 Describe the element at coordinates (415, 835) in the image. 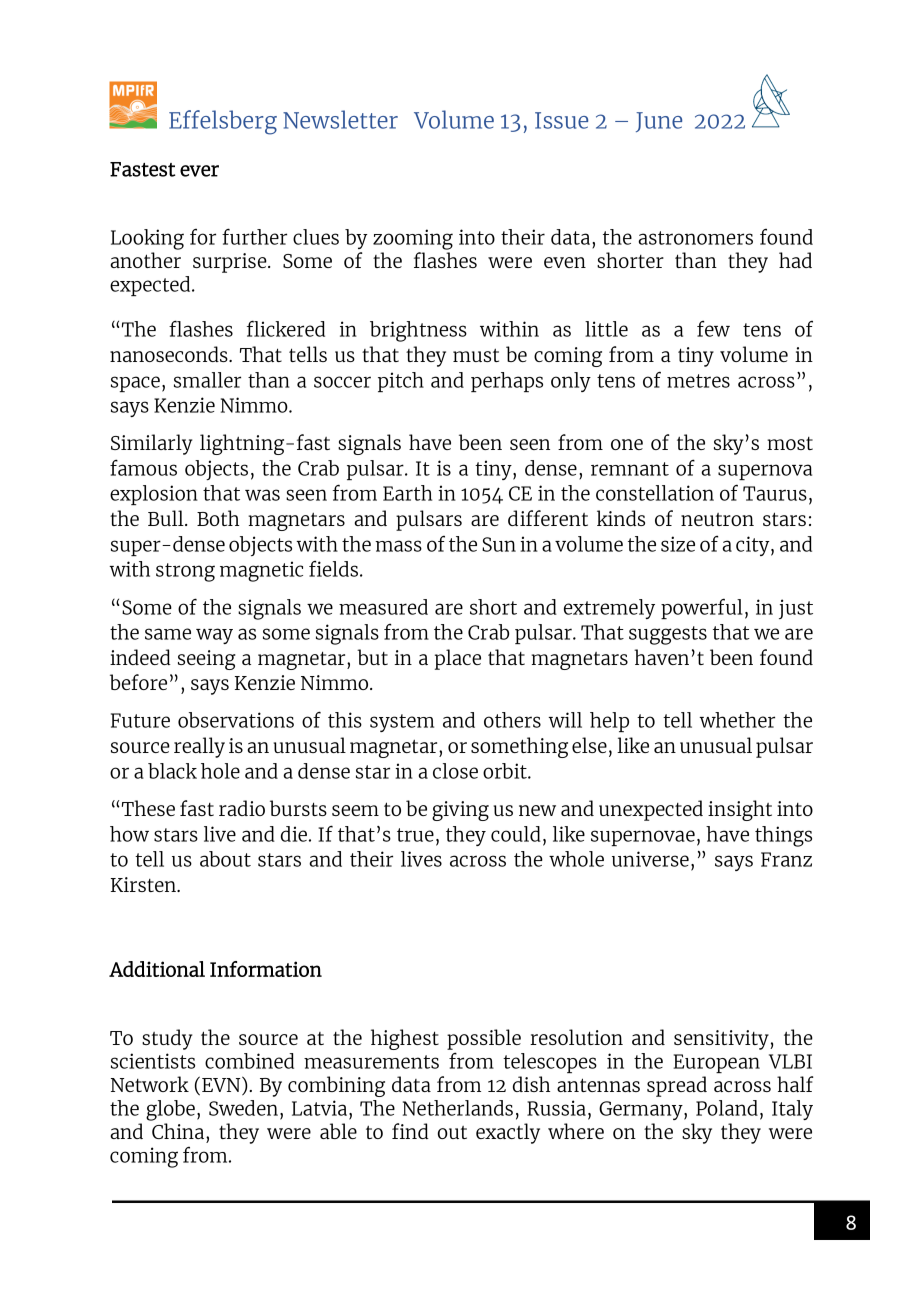

I see `true` at that location.
